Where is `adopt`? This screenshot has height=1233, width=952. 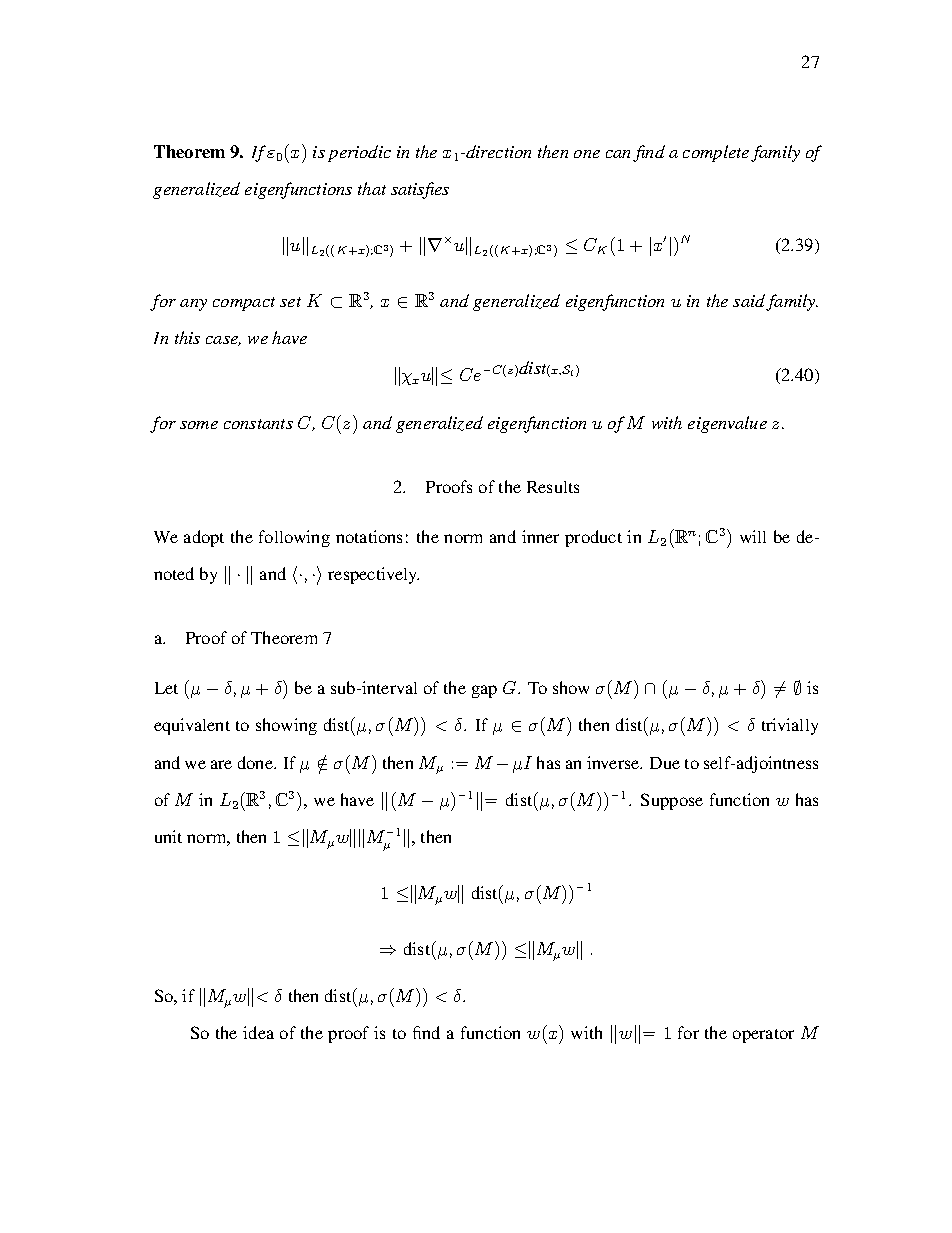 adopt is located at coordinates (204, 538).
